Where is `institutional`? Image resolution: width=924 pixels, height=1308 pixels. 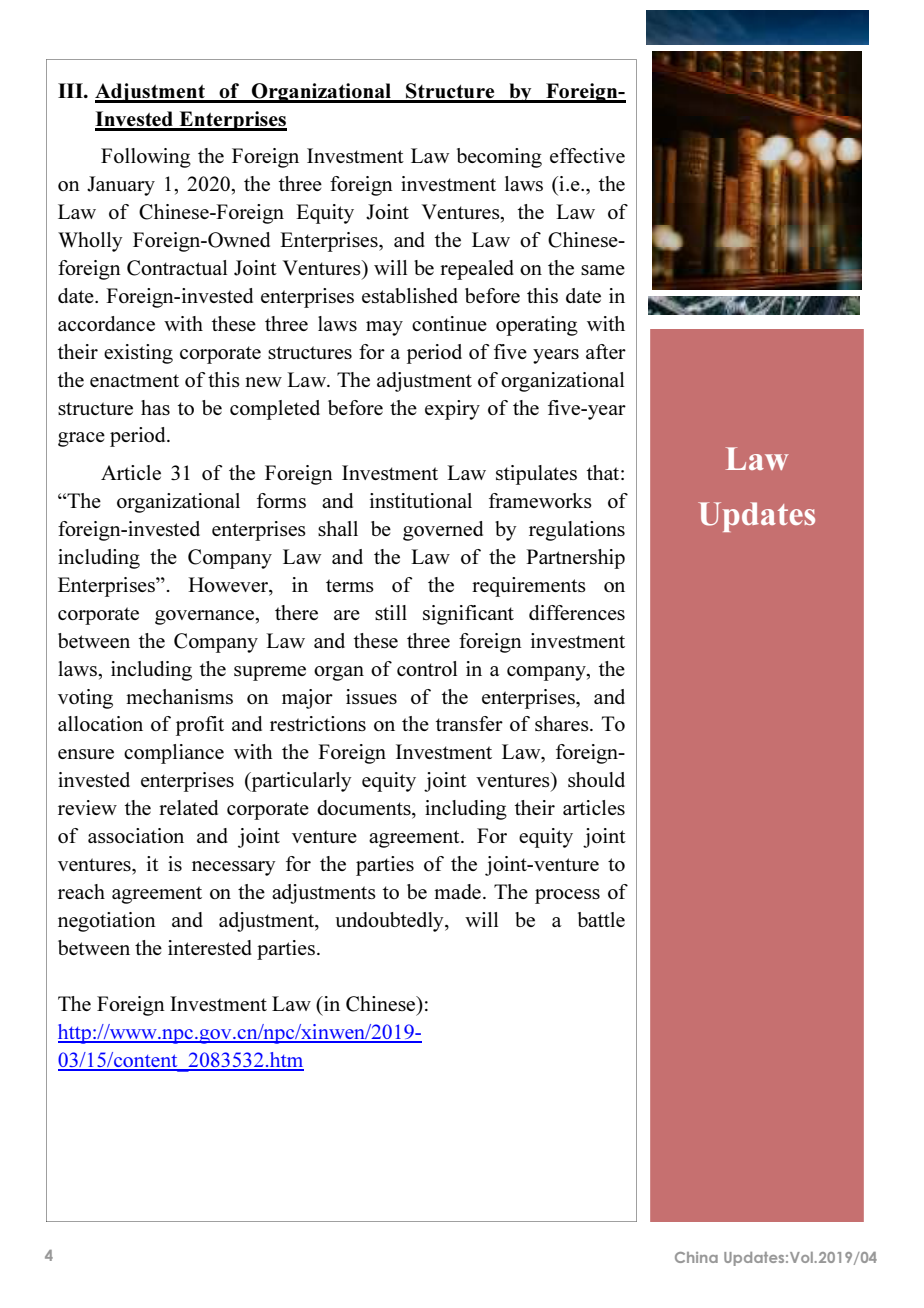
institutional is located at coordinates (421, 500).
